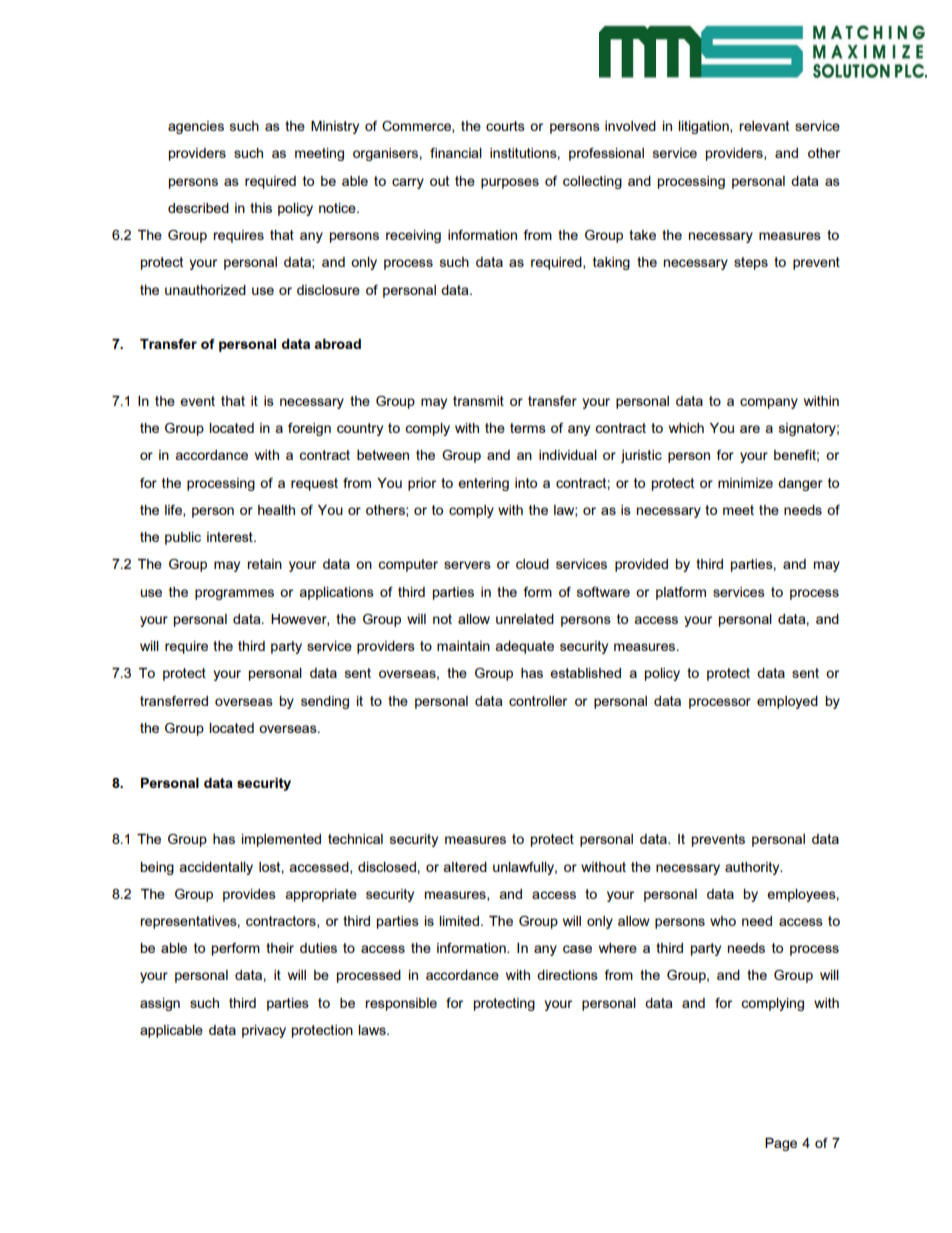  What do you see at coordinates (465, 867) in the screenshot?
I see `altered` at bounding box center [465, 867].
